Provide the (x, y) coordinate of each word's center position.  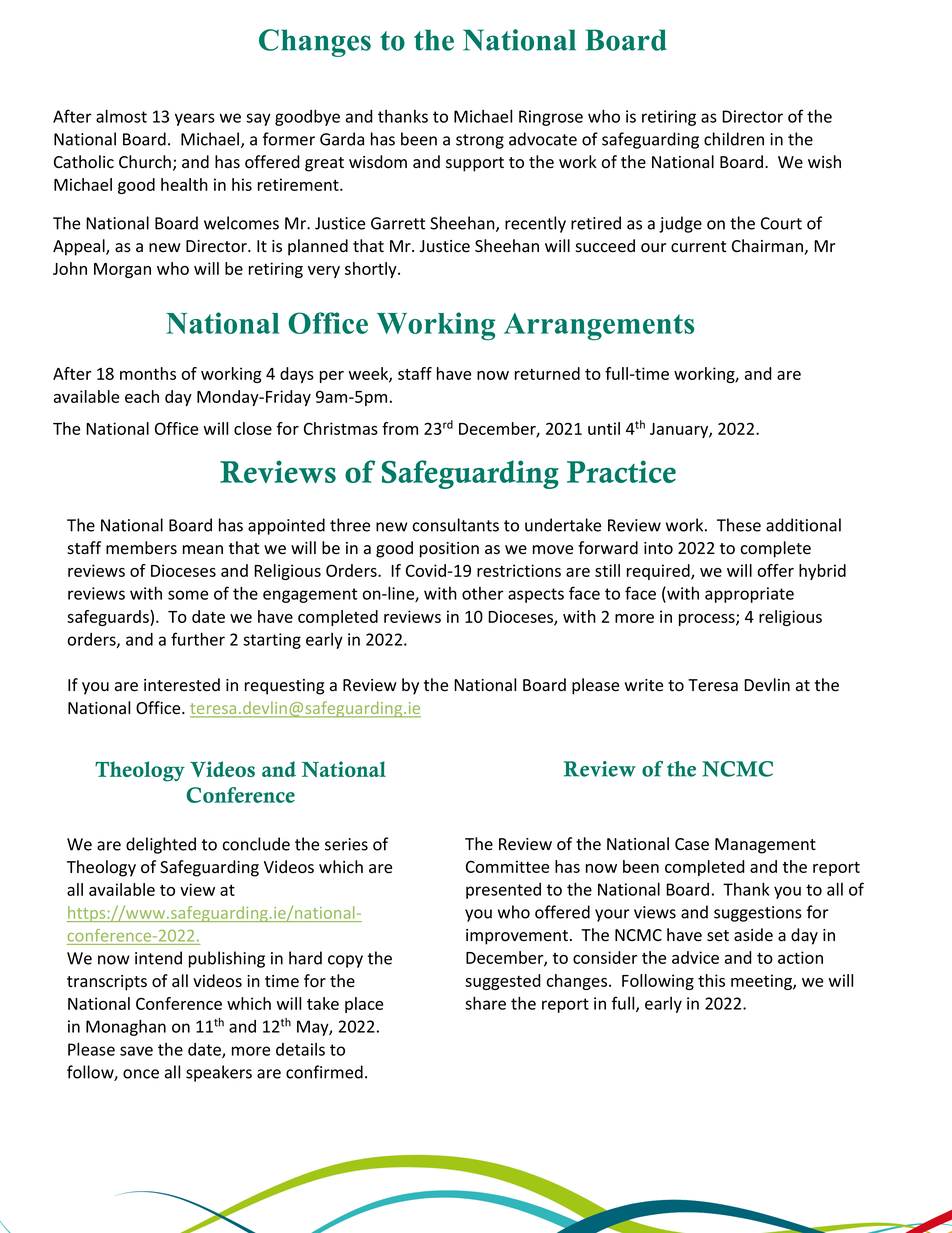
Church (145, 162)
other (483, 593)
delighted (161, 845)
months (148, 373)
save (136, 1051)
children (734, 139)
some (188, 595)
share (485, 1003)
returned (547, 373)
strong (480, 141)
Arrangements (599, 326)
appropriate (749, 595)
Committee (507, 866)
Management (765, 846)
